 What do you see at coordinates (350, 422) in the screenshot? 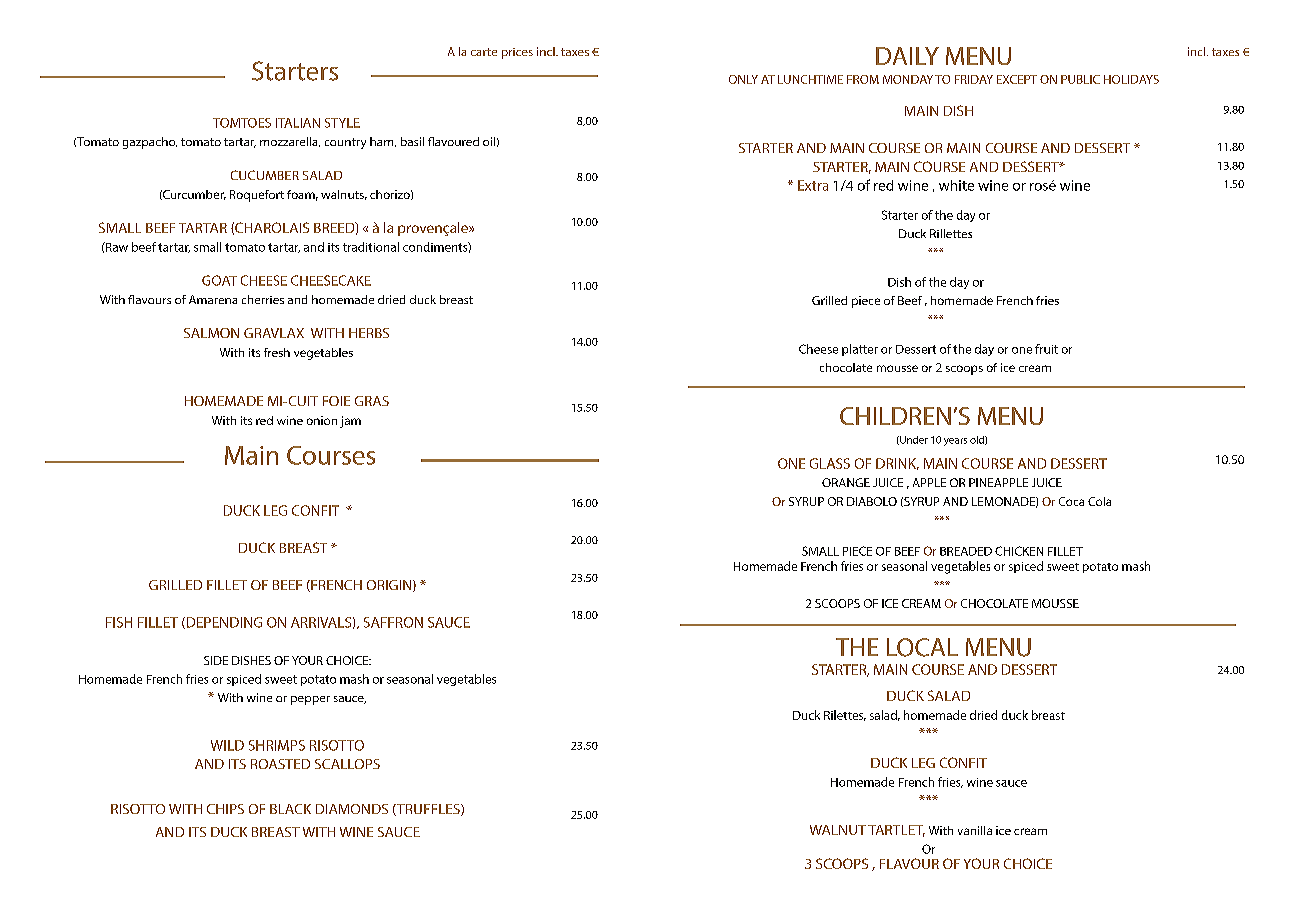
I see `jam` at bounding box center [350, 422].
